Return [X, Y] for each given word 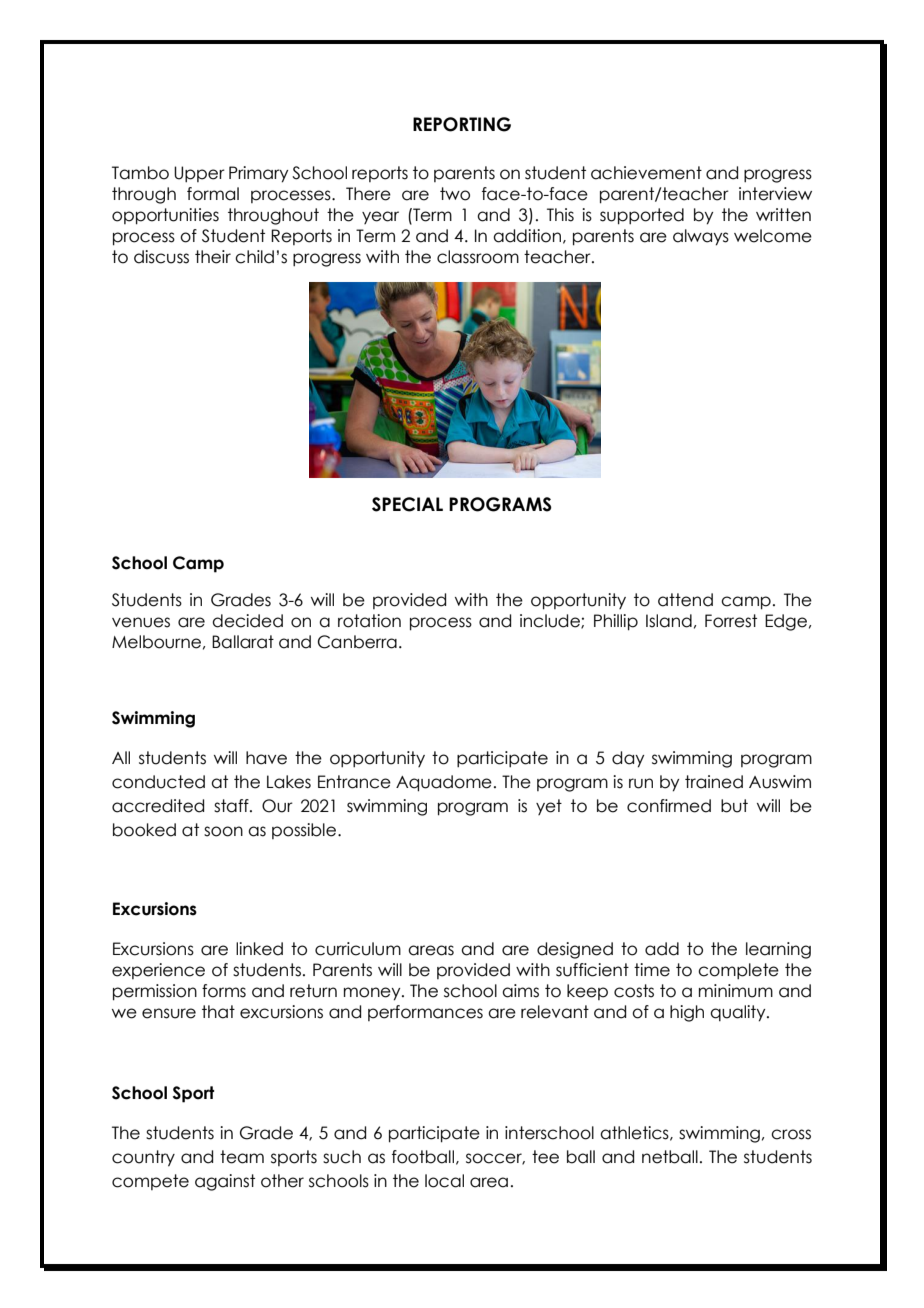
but [734, 806]
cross [791, 1134]
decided [247, 621]
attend [685, 600]
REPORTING [462, 124]
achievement [646, 173]
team [242, 1157]
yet [549, 807]
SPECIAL [407, 504]
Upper [199, 174]
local [444, 1181]
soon [223, 831]
